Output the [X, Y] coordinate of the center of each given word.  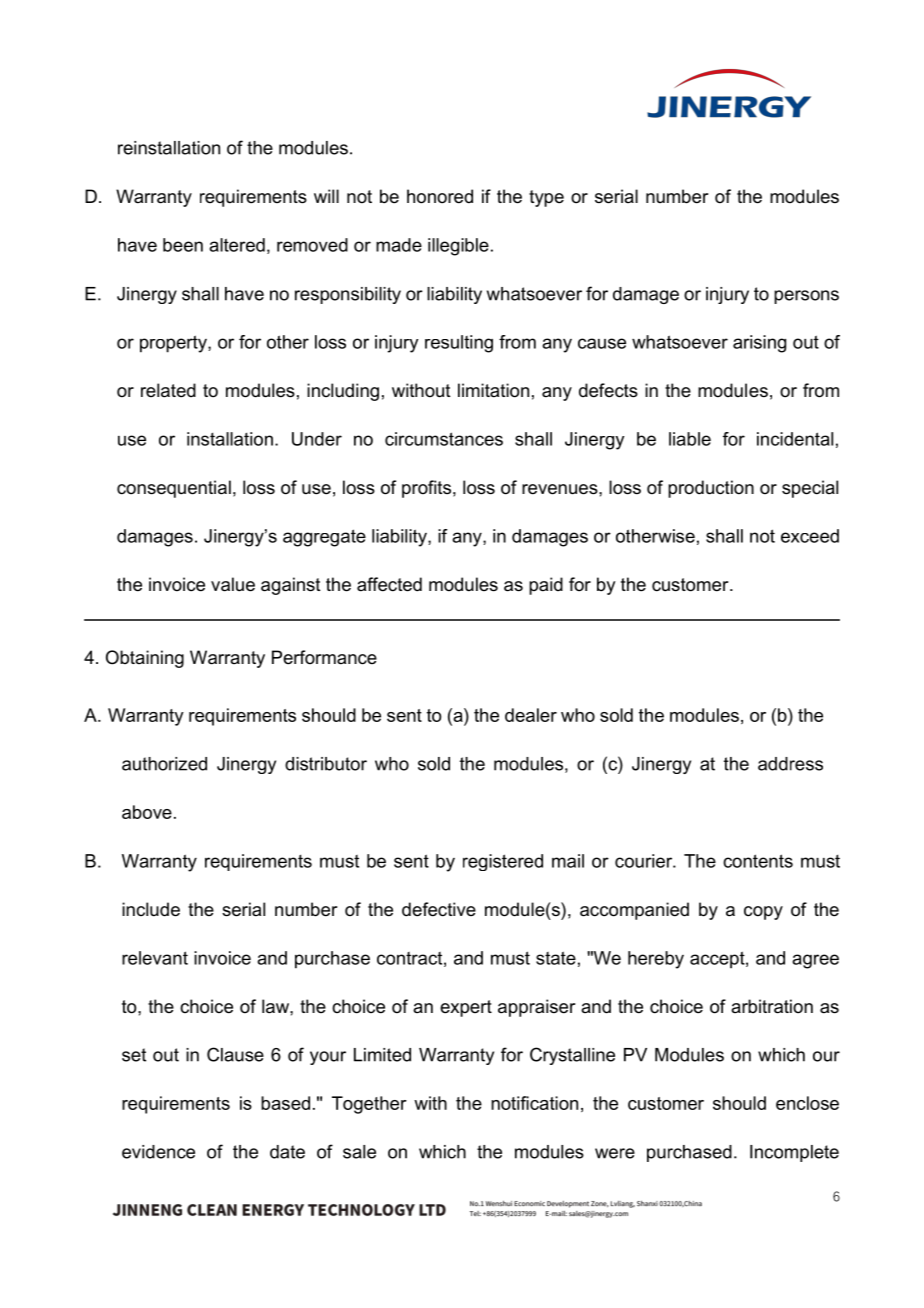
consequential [174, 489]
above [147, 812]
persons [806, 297]
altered [237, 245]
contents [758, 861]
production [711, 489]
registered [503, 862]
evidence [158, 1152]
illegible [458, 247]
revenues [561, 489]
